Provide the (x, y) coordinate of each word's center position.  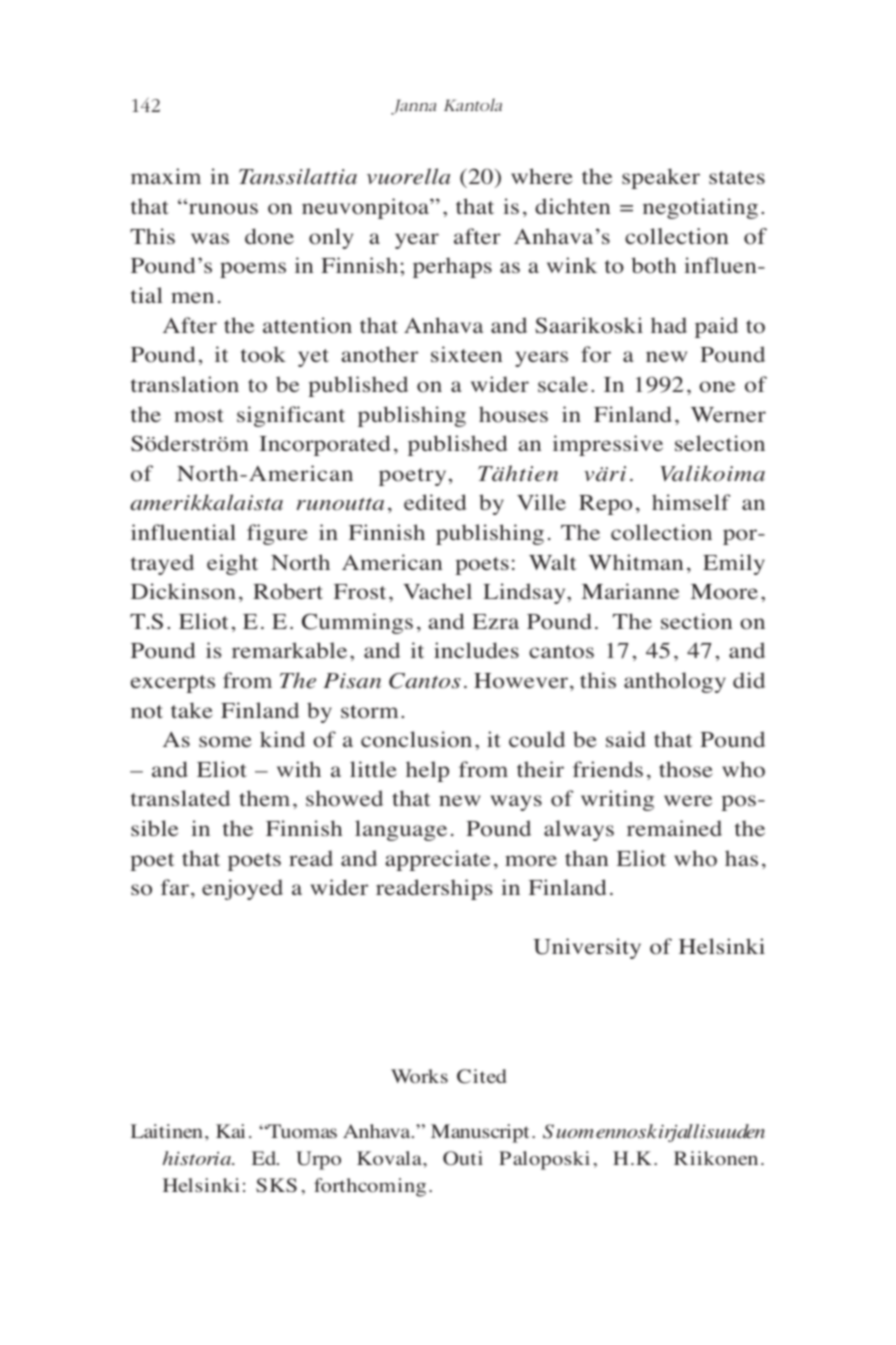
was (210, 238)
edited (435, 502)
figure (277, 534)
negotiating (700, 208)
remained (674, 828)
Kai (230, 1131)
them (264, 798)
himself (691, 502)
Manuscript (480, 1133)
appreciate (437, 860)
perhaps (452, 267)
